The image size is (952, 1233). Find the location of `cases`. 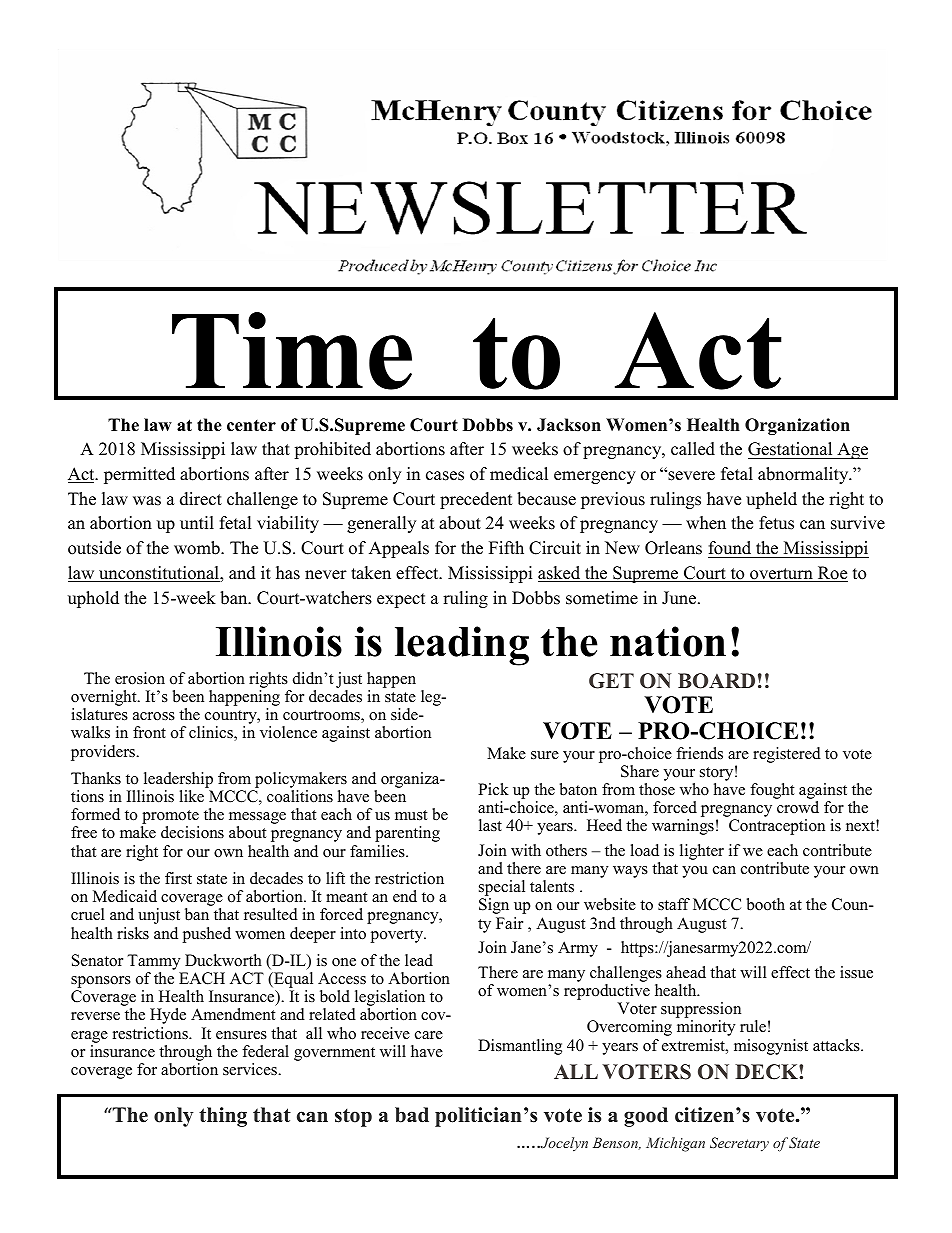

cases is located at coordinates (445, 476).
